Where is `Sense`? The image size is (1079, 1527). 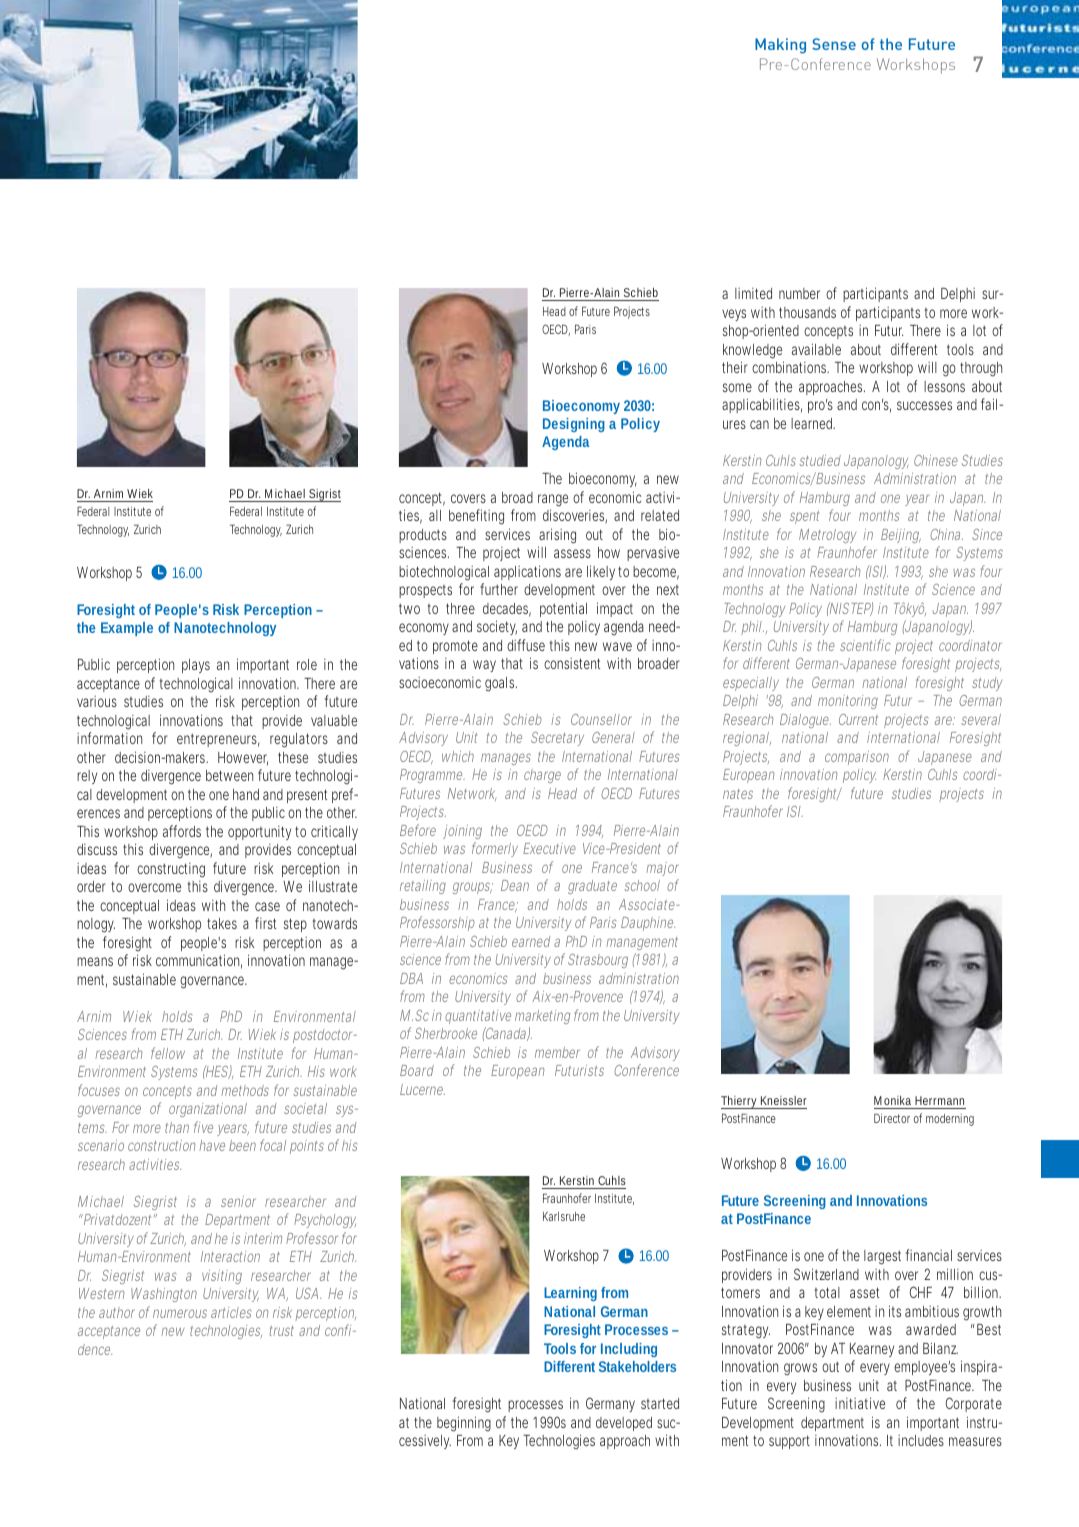 Sense is located at coordinates (834, 44).
